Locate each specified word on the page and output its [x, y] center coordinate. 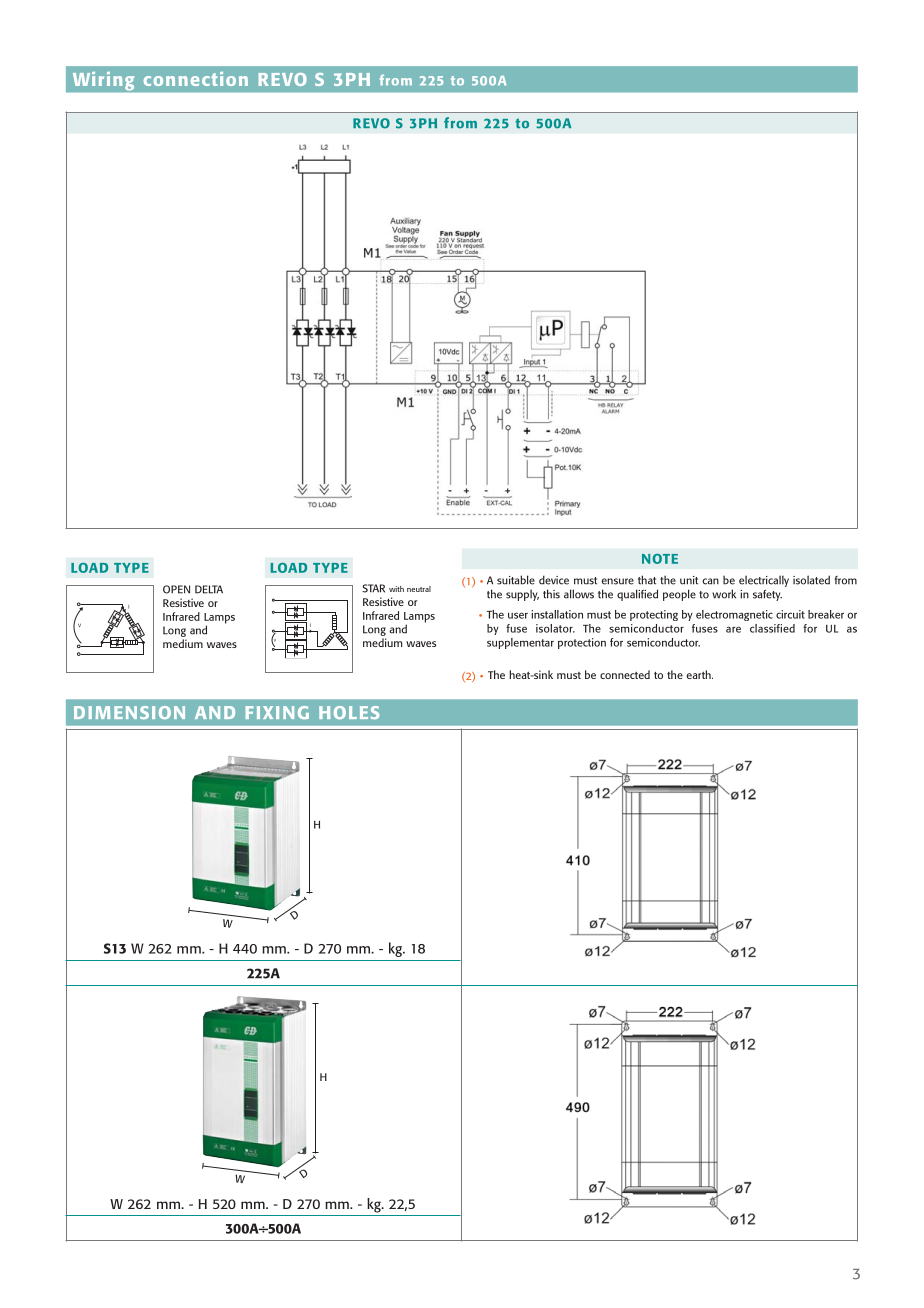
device [554, 580]
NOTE [660, 559]
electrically [764, 581]
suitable [516, 580]
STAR [373, 588]
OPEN [176, 589]
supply [522, 595]
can [710, 581]
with [396, 589]
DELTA [209, 589]
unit [689, 580]
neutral [419, 589]
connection [196, 79]
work [724, 594]
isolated [811, 580]
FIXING [277, 712]
